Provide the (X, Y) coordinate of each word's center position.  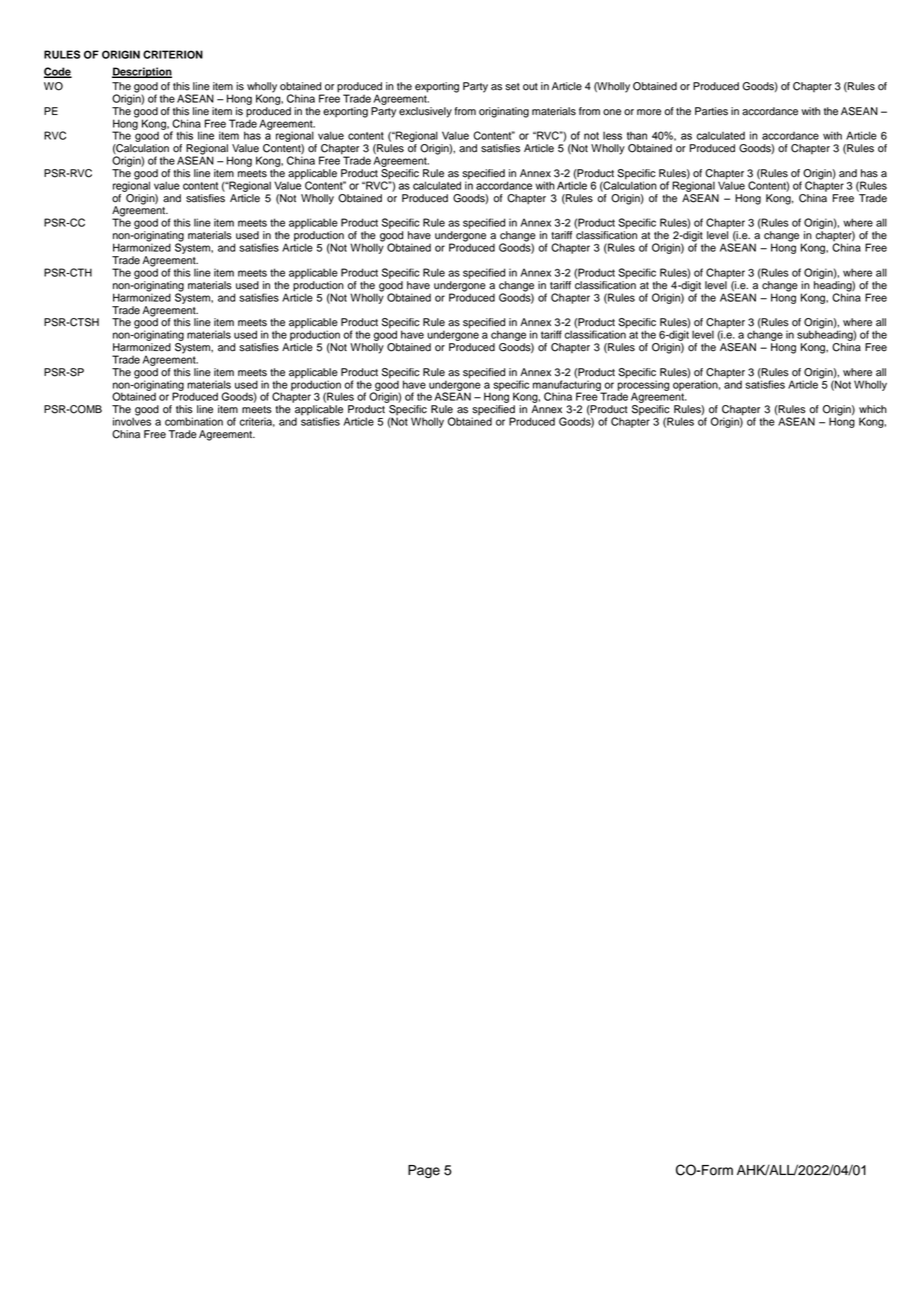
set (512, 87)
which (873, 409)
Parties (711, 111)
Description (142, 72)
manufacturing (568, 386)
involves (132, 420)
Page (424, 1171)
